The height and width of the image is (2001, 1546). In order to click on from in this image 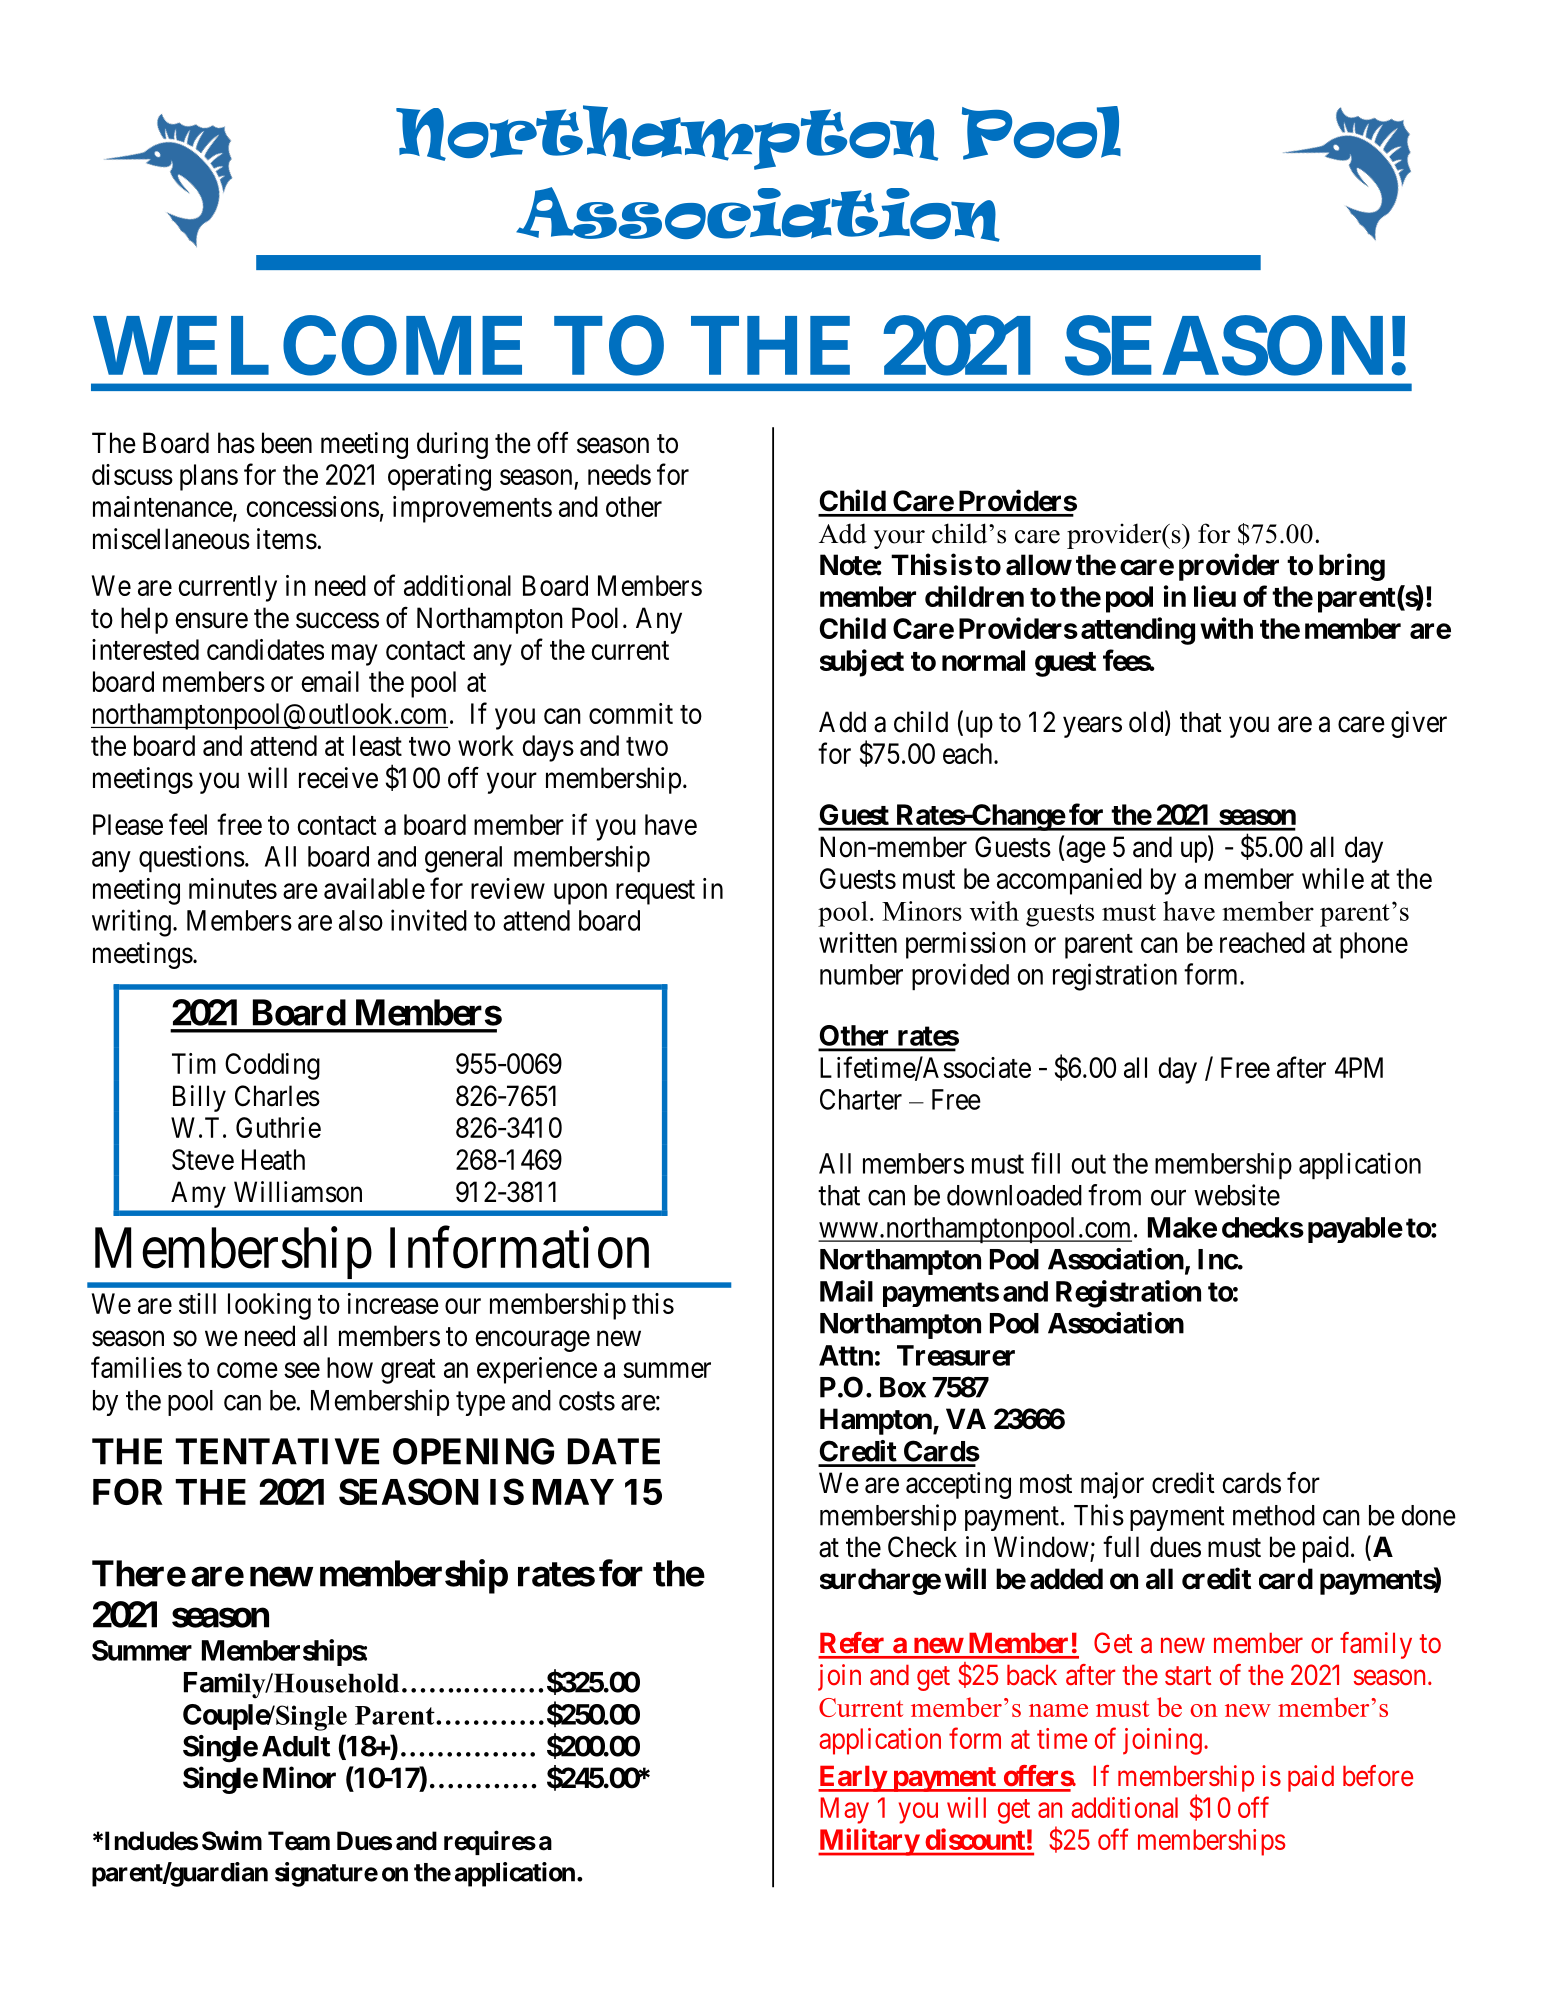, I will do `click(1114, 1195)`.
